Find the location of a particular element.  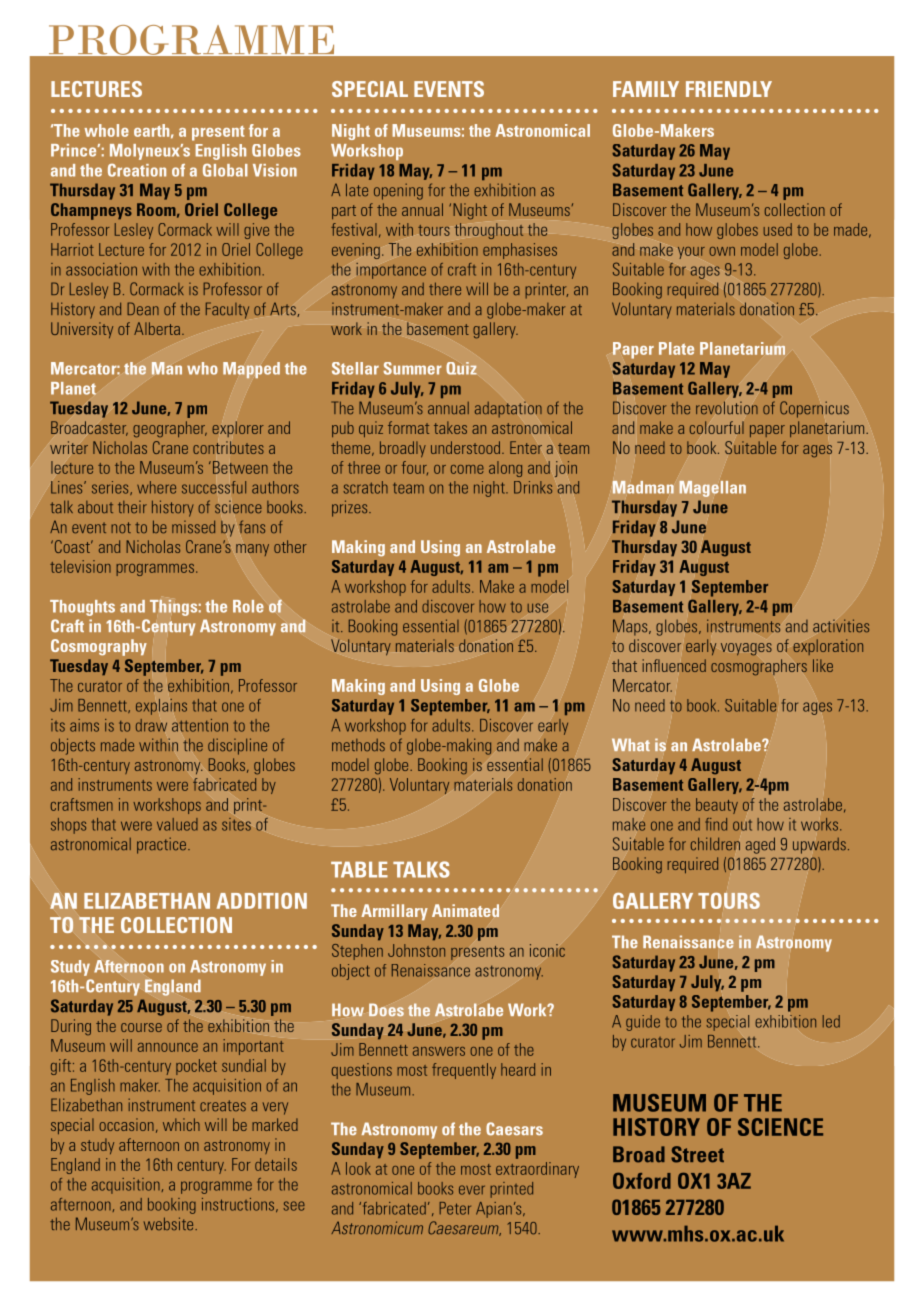

methods is located at coordinates (358, 745).
